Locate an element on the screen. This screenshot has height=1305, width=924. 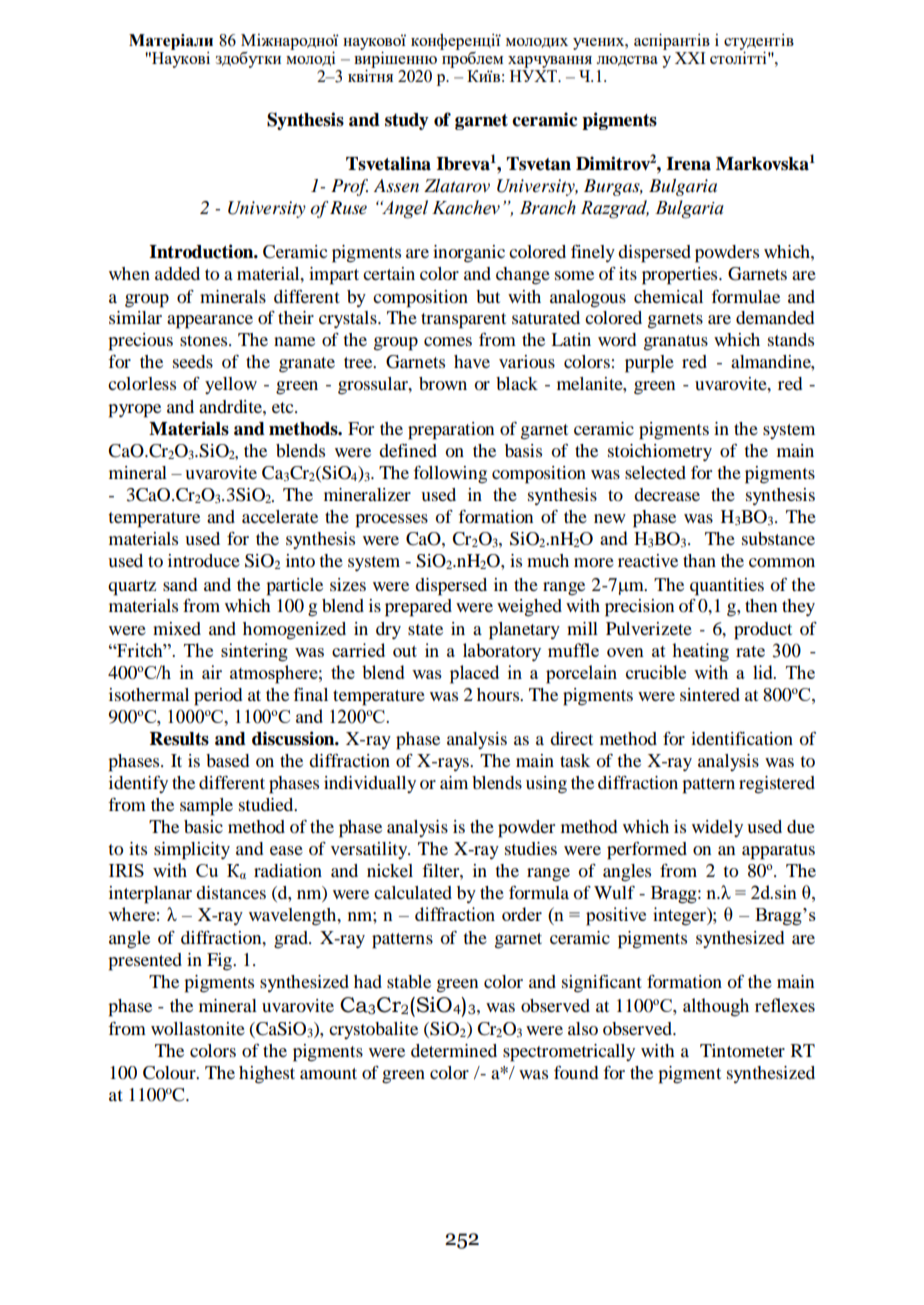
heating is located at coordinates (700, 652).
